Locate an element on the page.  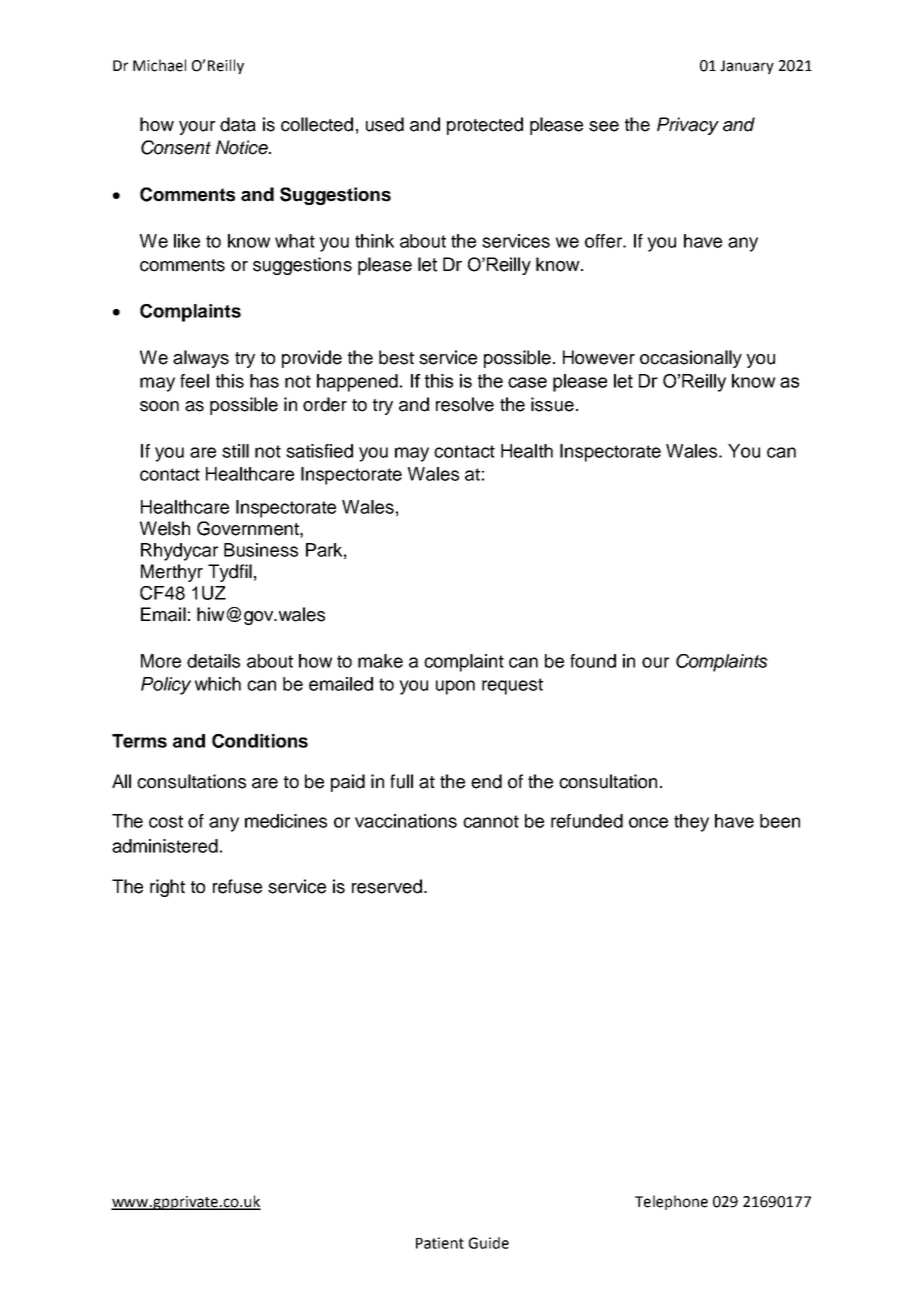
Telephone is located at coordinates (671, 1202).
